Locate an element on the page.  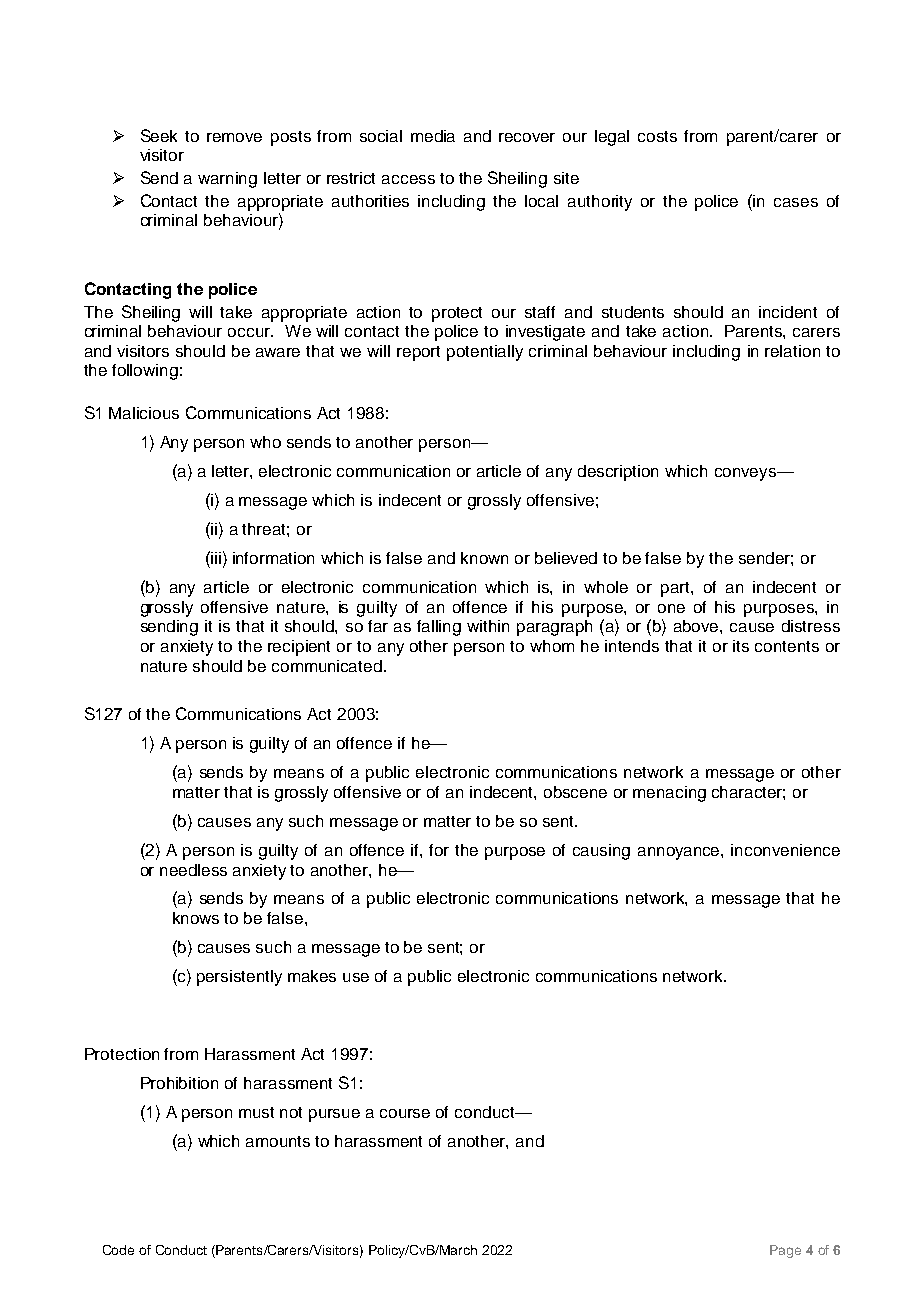
recipient is located at coordinates (299, 648).
